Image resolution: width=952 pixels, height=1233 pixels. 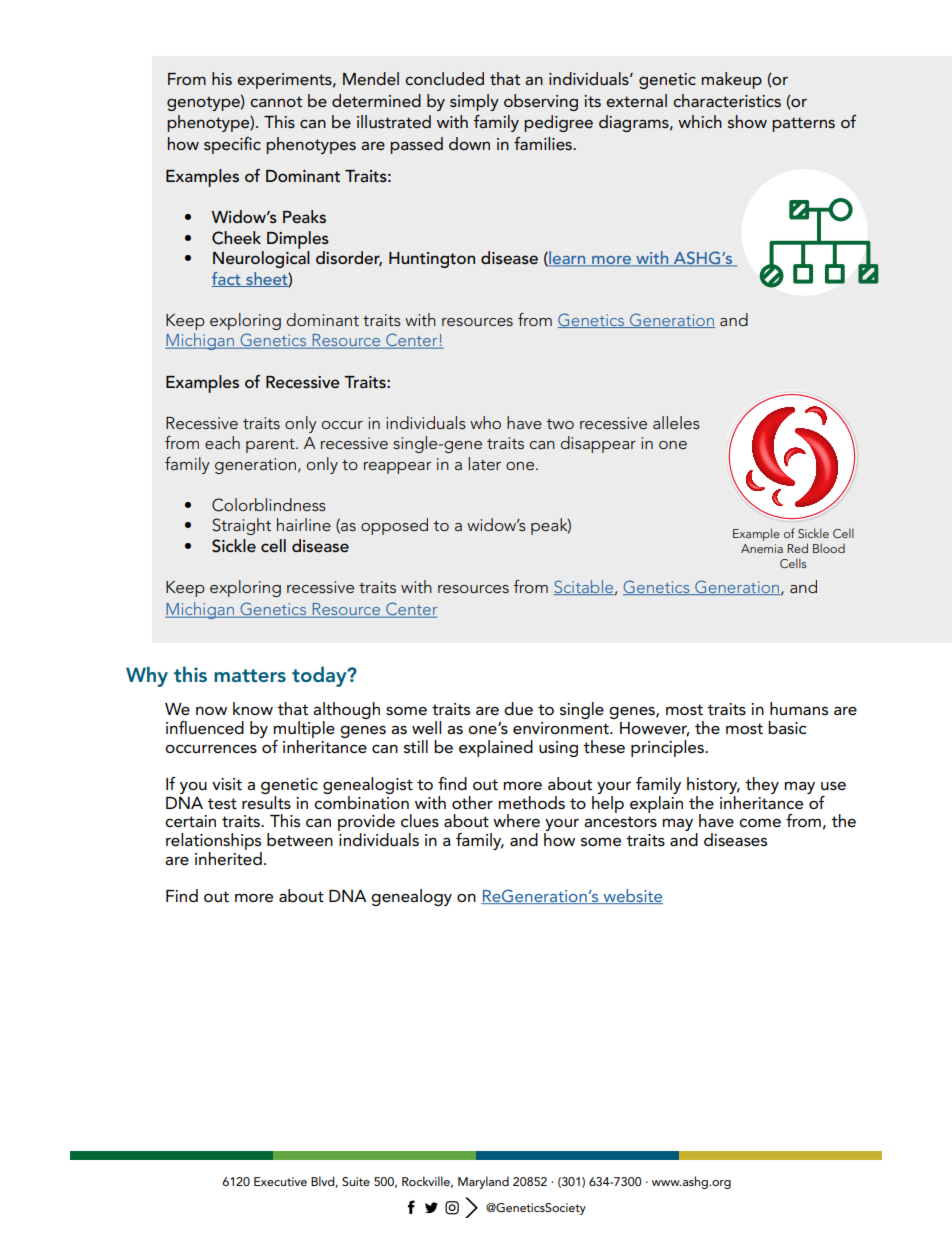 What do you see at coordinates (228, 857) in the image?
I see `inherited` at bounding box center [228, 857].
